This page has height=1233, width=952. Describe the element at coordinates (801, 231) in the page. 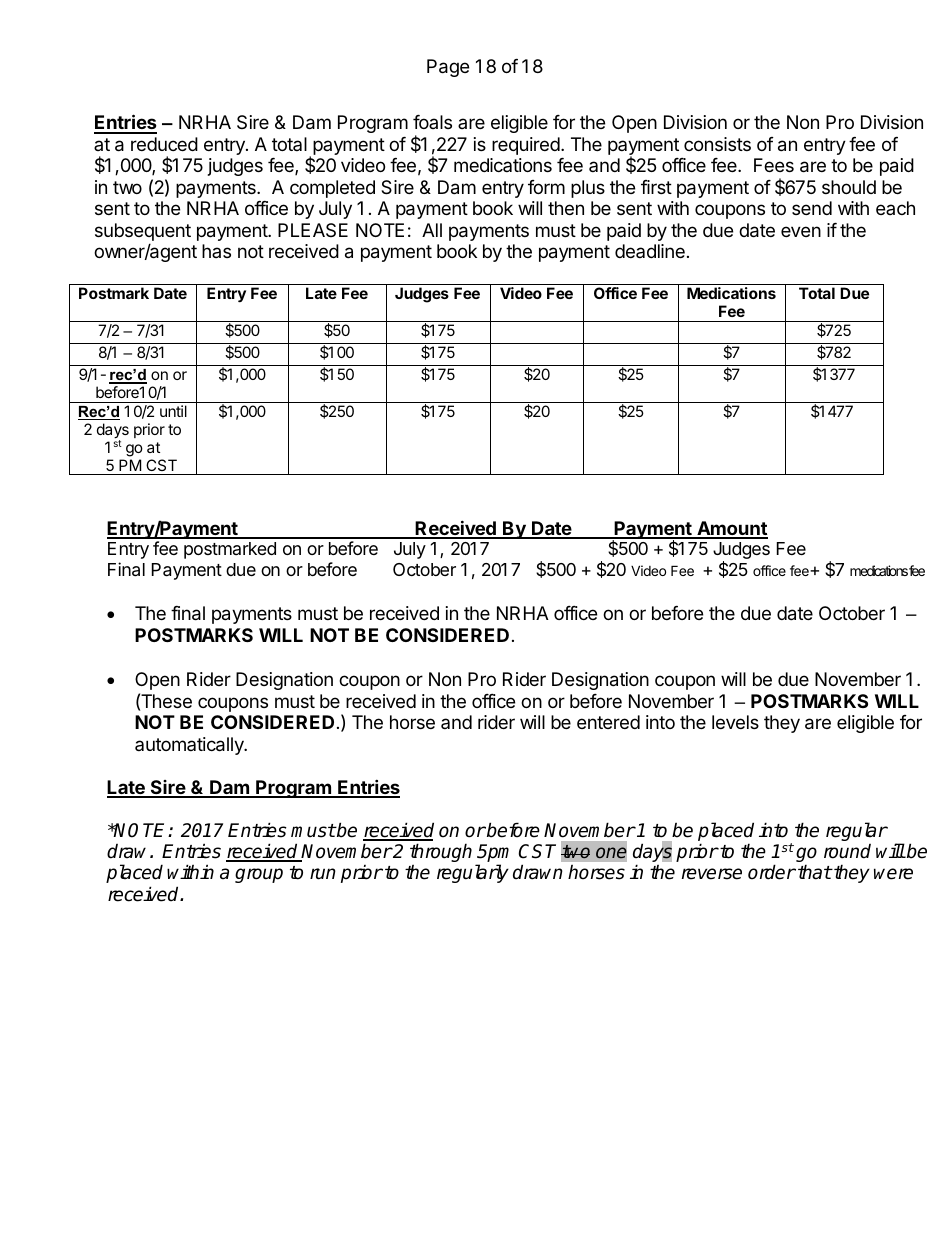

I see `even` at that location.
